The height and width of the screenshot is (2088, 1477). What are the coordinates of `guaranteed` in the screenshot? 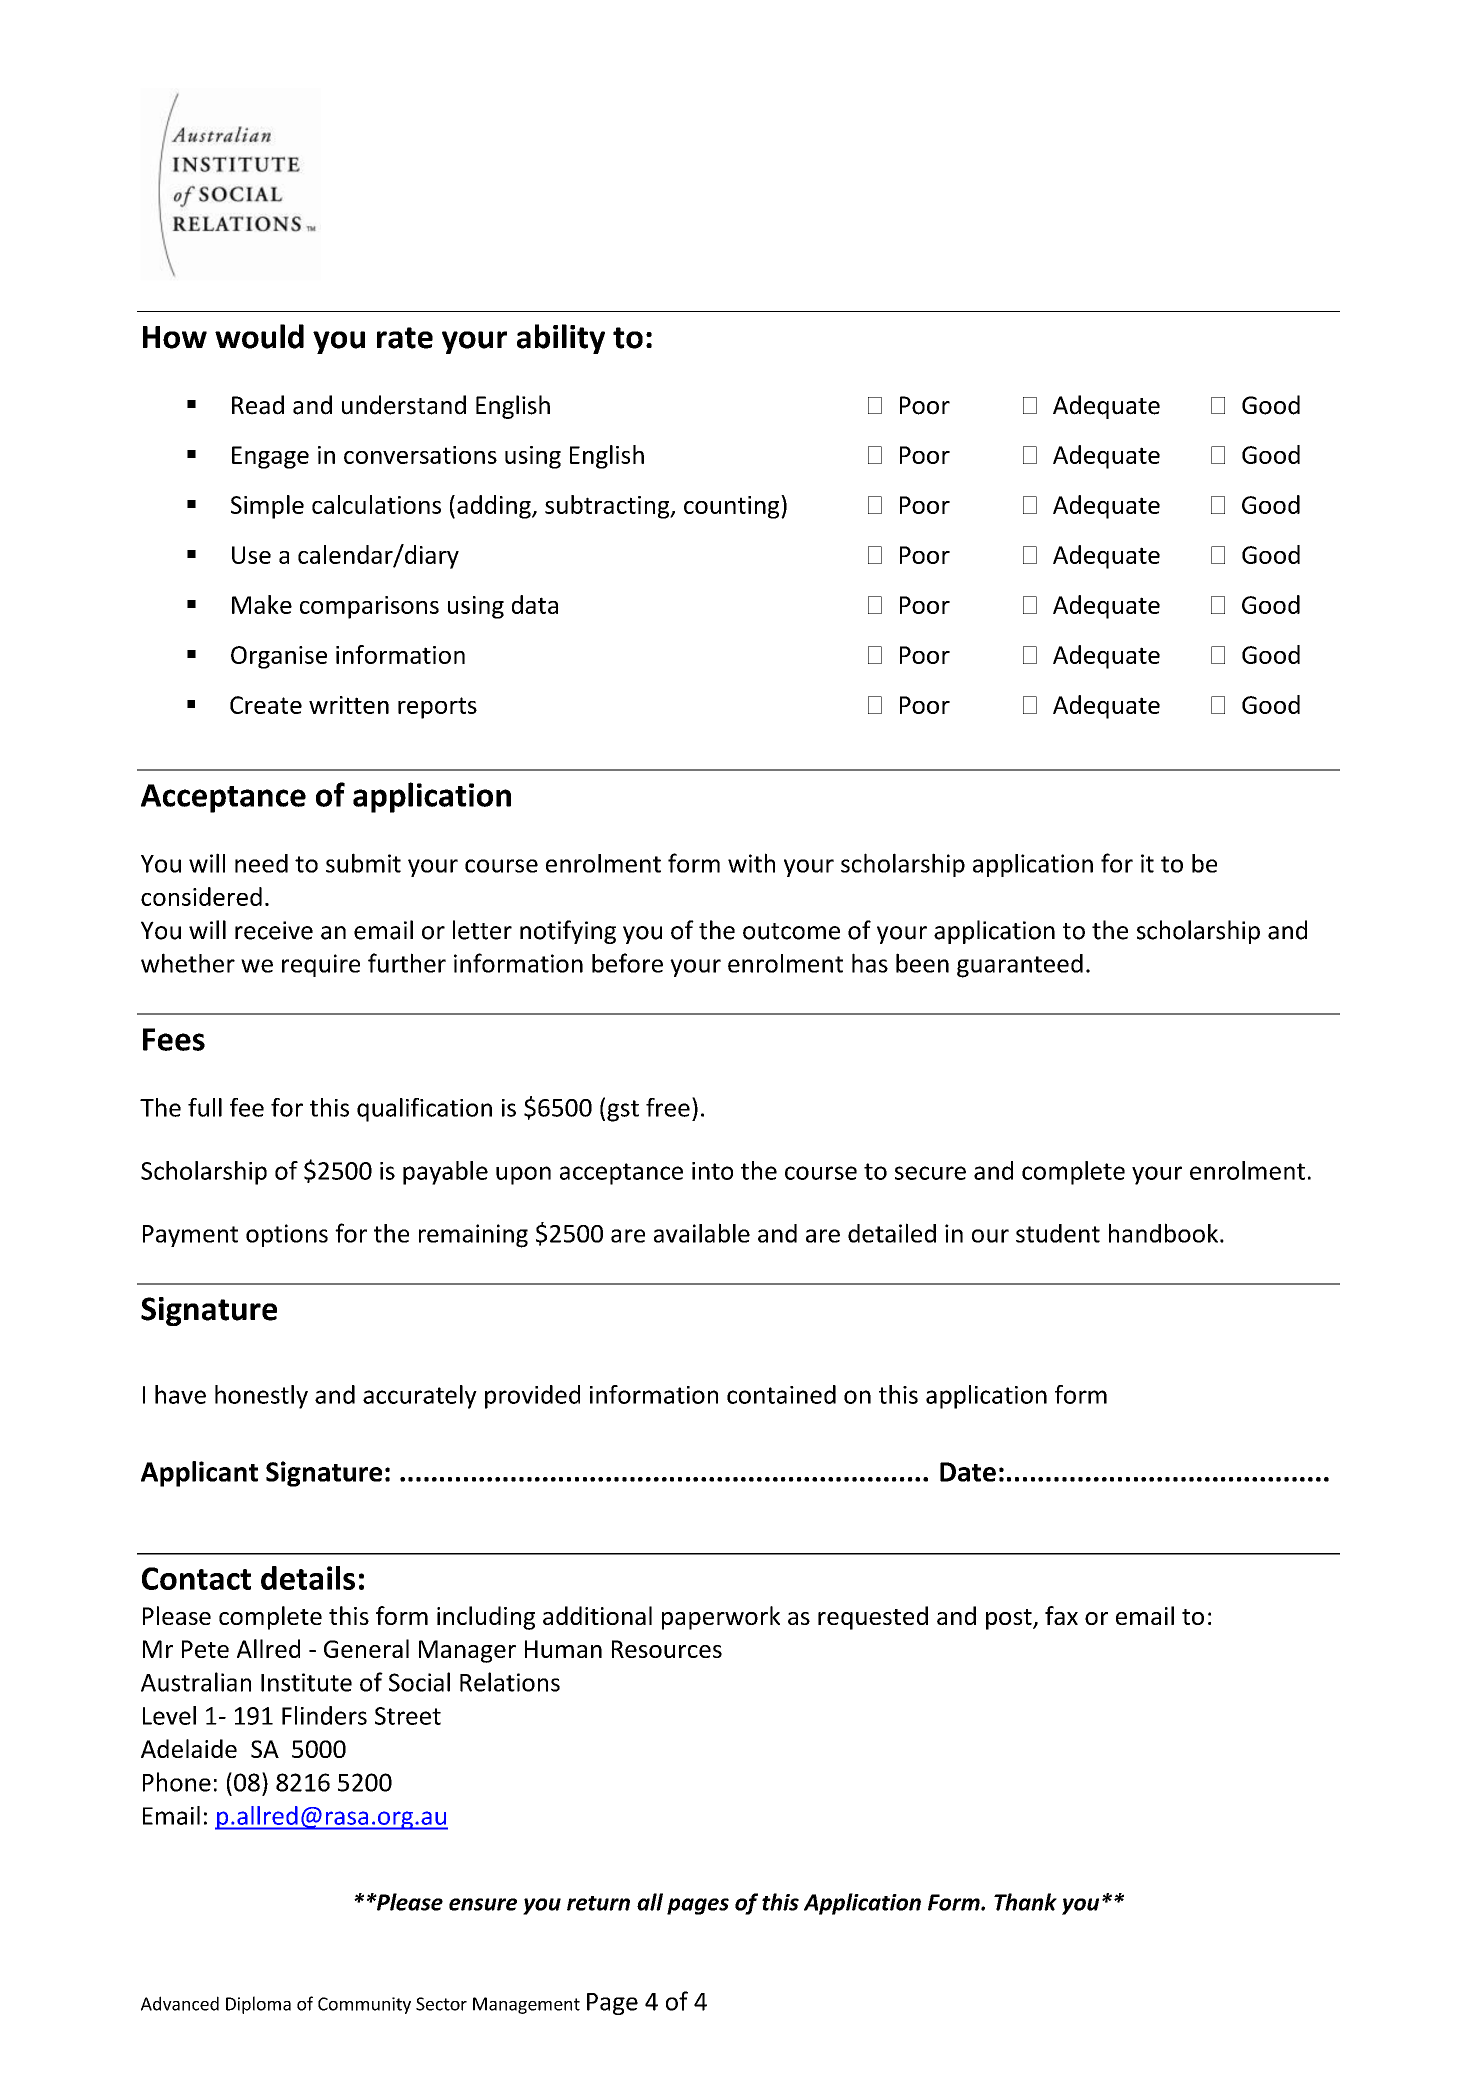 It's located at (1020, 966).
